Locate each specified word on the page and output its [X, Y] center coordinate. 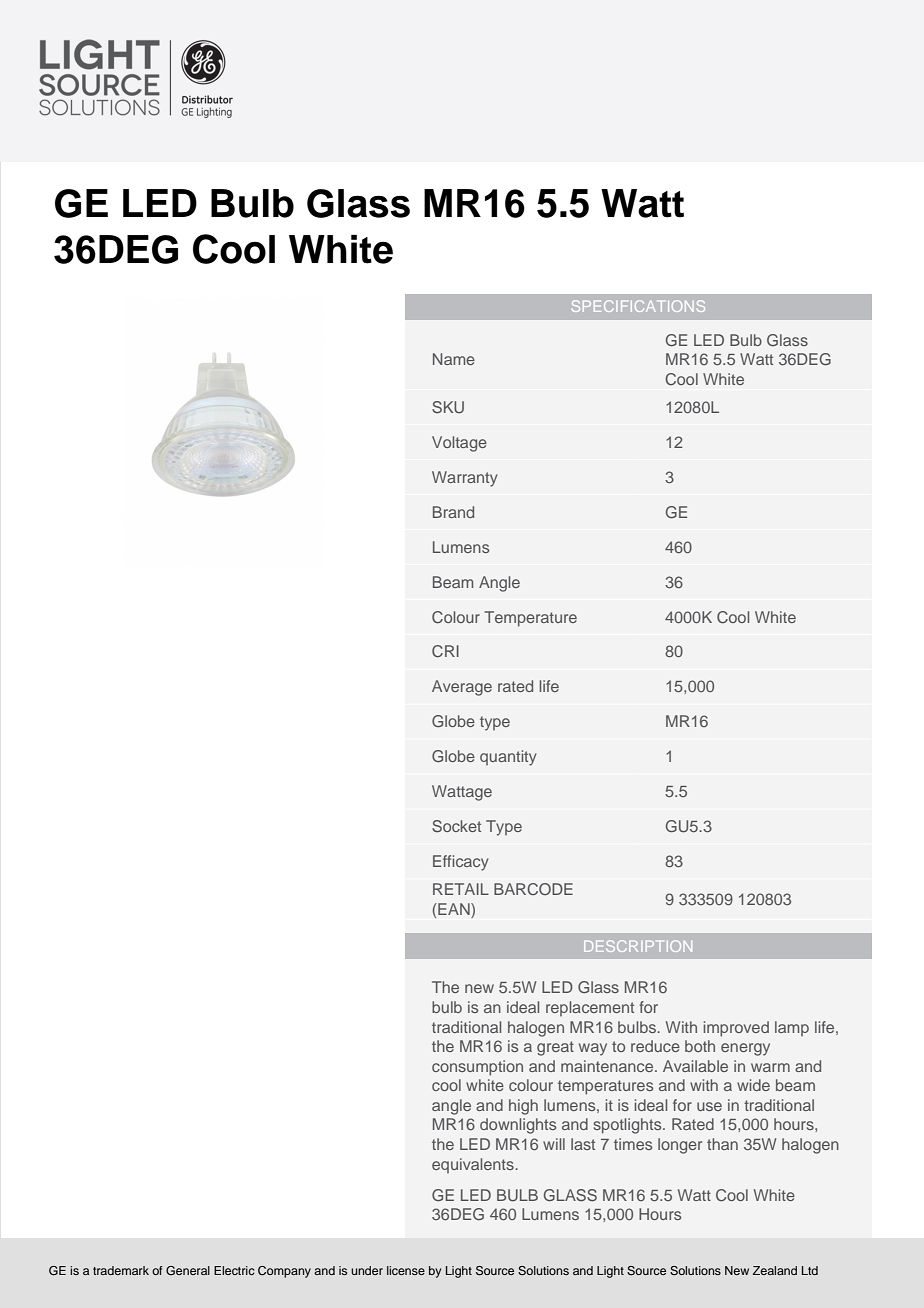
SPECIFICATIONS [638, 306]
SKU [448, 407]
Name [454, 359]
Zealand [775, 1270]
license [406, 1270]
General [188, 1270]
